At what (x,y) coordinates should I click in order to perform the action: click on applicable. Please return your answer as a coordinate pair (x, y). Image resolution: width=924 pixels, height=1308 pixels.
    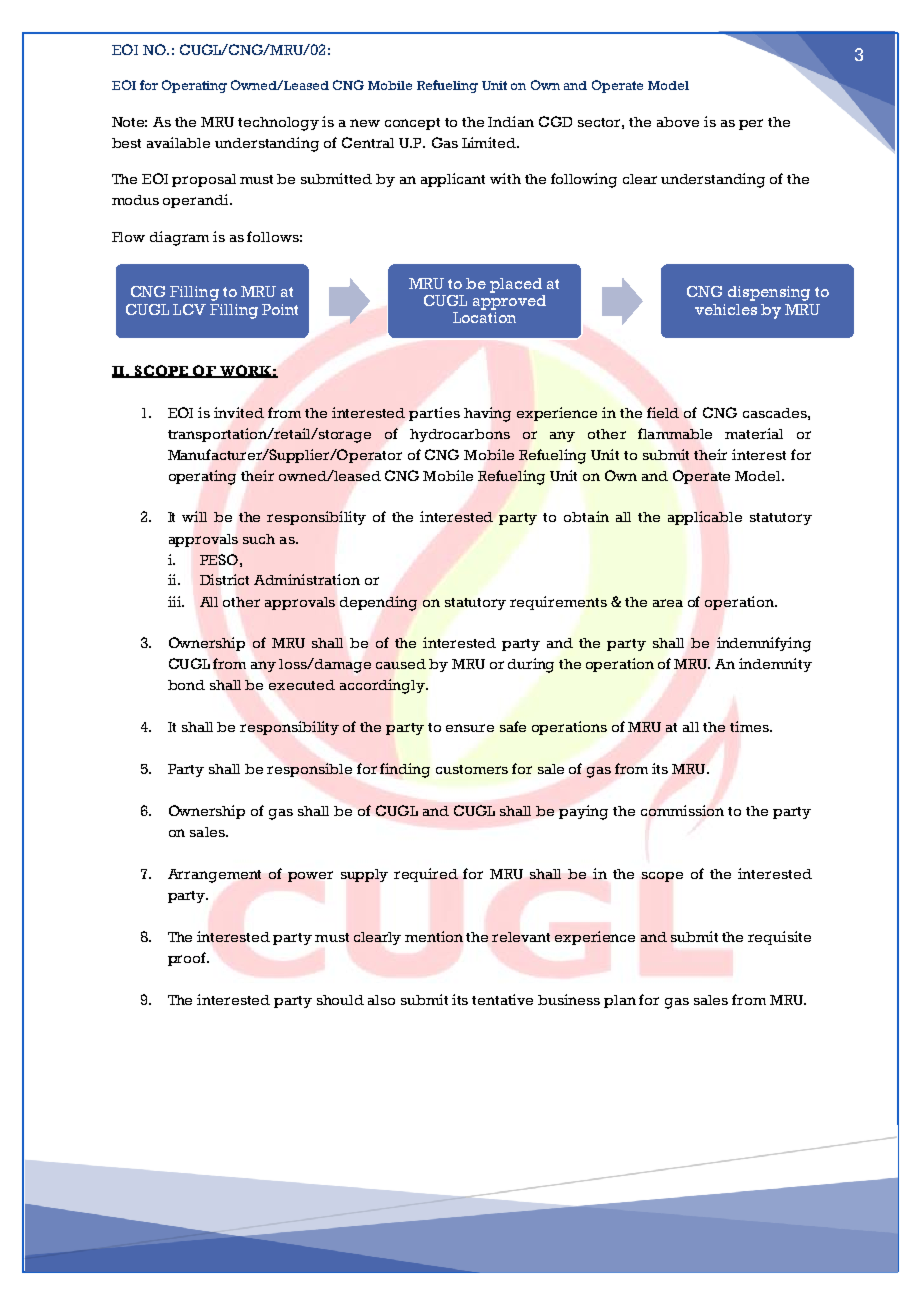
    Looking at the image, I should click on (705, 518).
